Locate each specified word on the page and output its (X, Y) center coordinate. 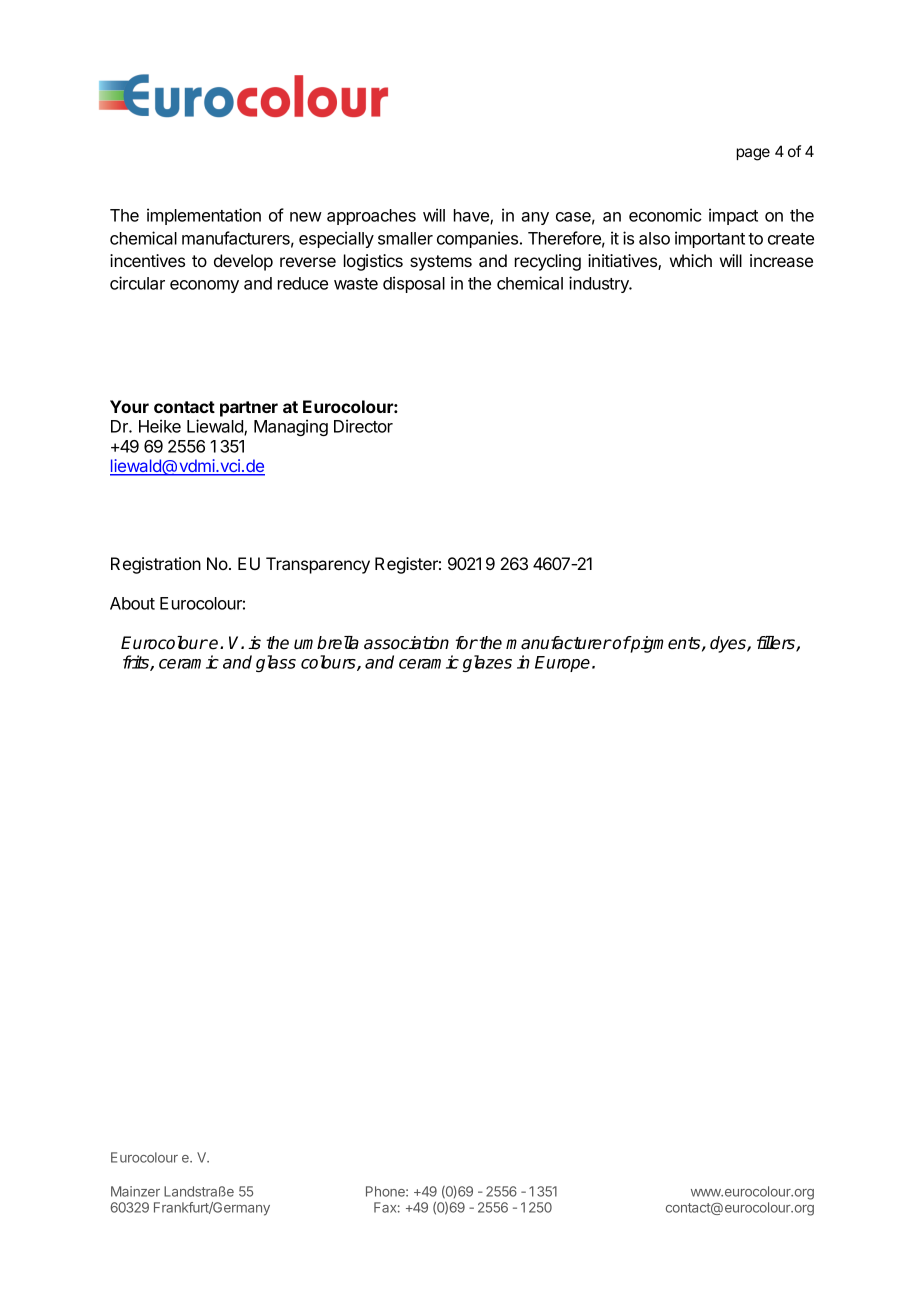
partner (249, 409)
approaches (371, 217)
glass (276, 663)
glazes (487, 663)
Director (363, 426)
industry (600, 284)
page (753, 154)
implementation (204, 216)
